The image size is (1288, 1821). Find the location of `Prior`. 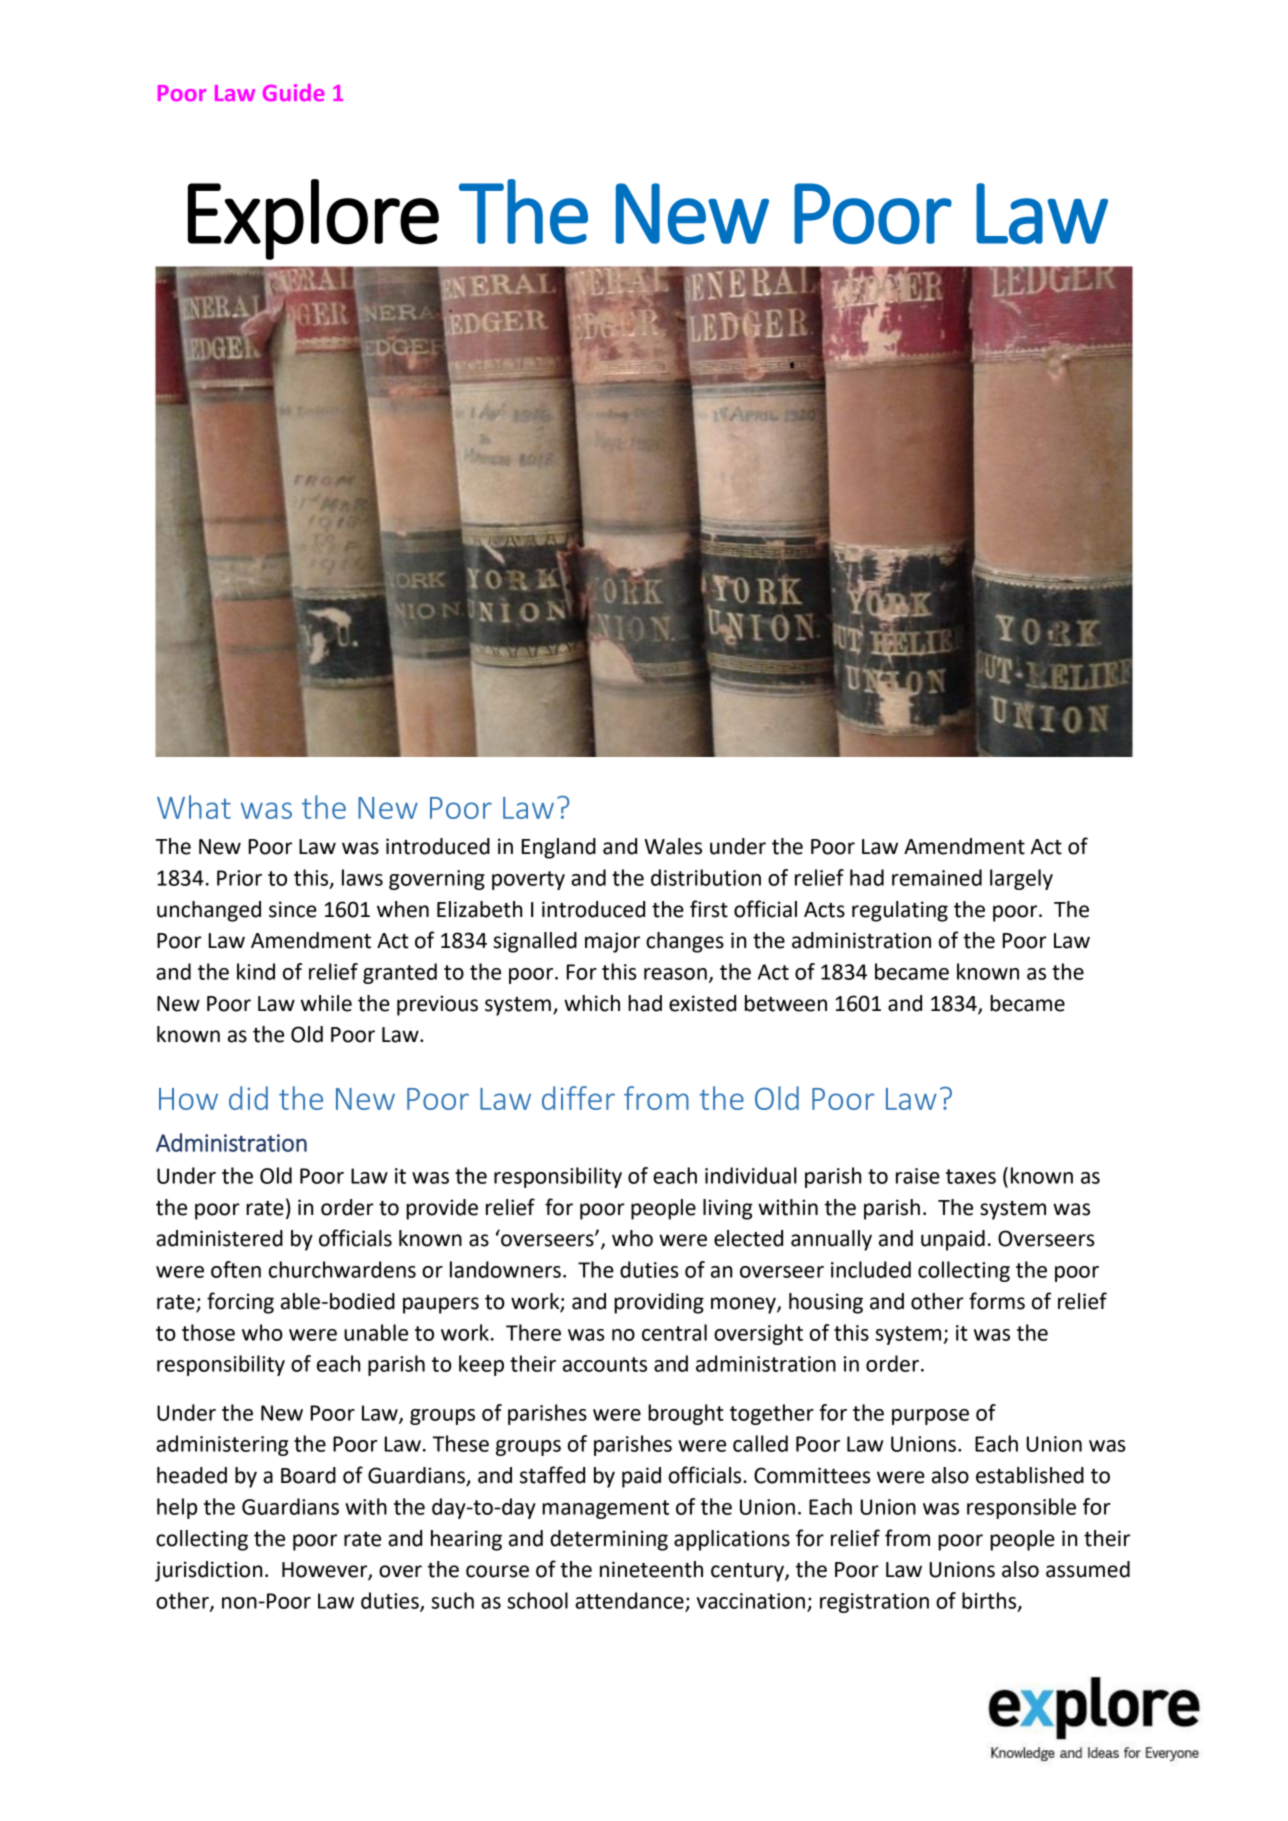

Prior is located at coordinates (239, 878).
